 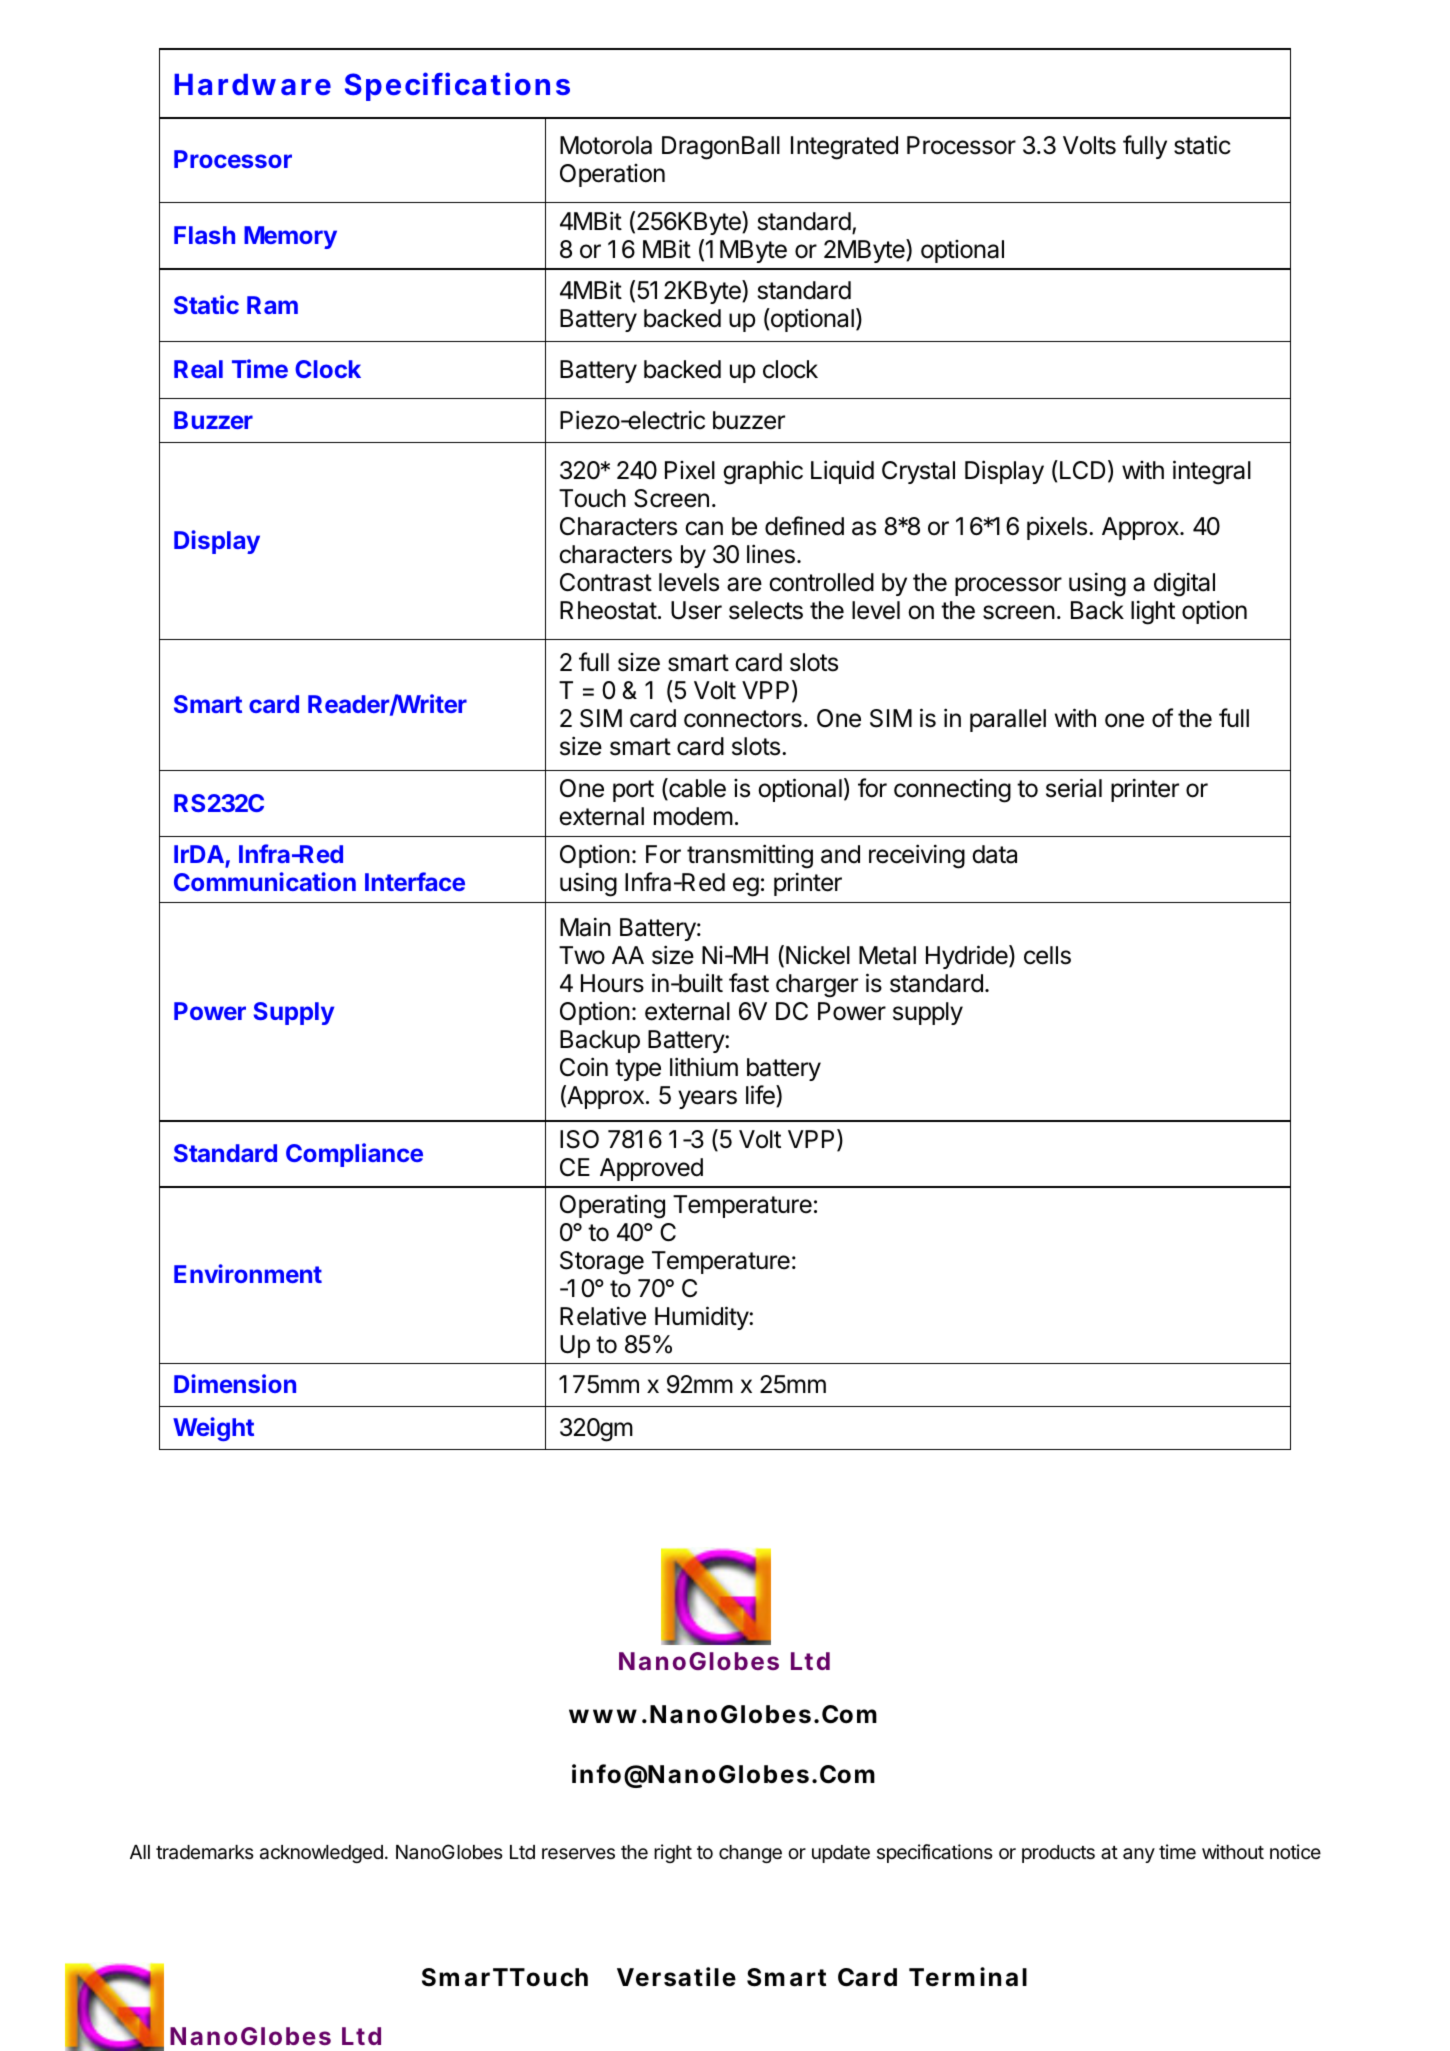 I want to click on Communication, so click(x=265, y=881).
